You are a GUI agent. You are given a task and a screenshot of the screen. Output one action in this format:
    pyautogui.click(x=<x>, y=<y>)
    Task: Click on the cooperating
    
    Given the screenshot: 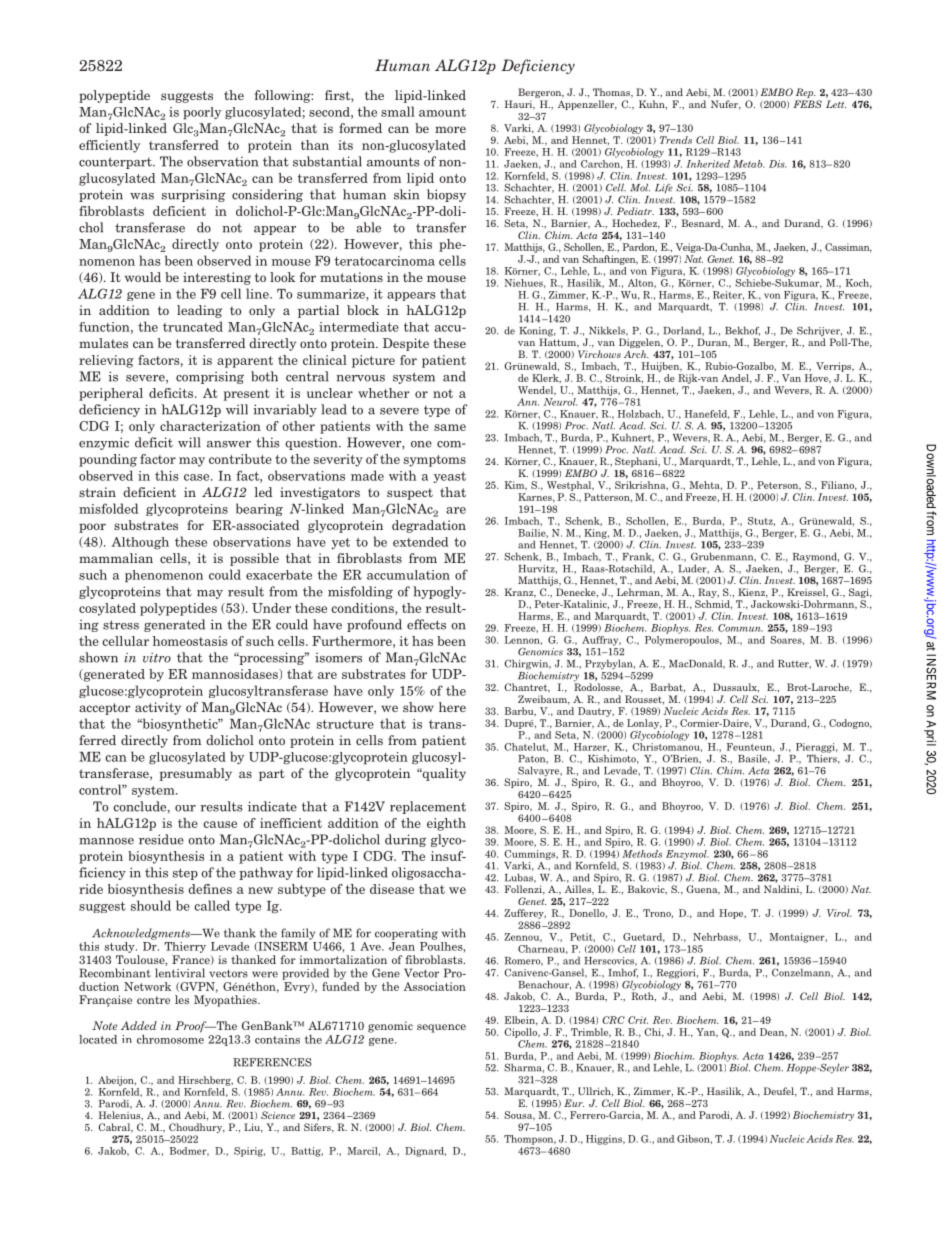 What is the action you would take?
    pyautogui.click(x=406, y=934)
